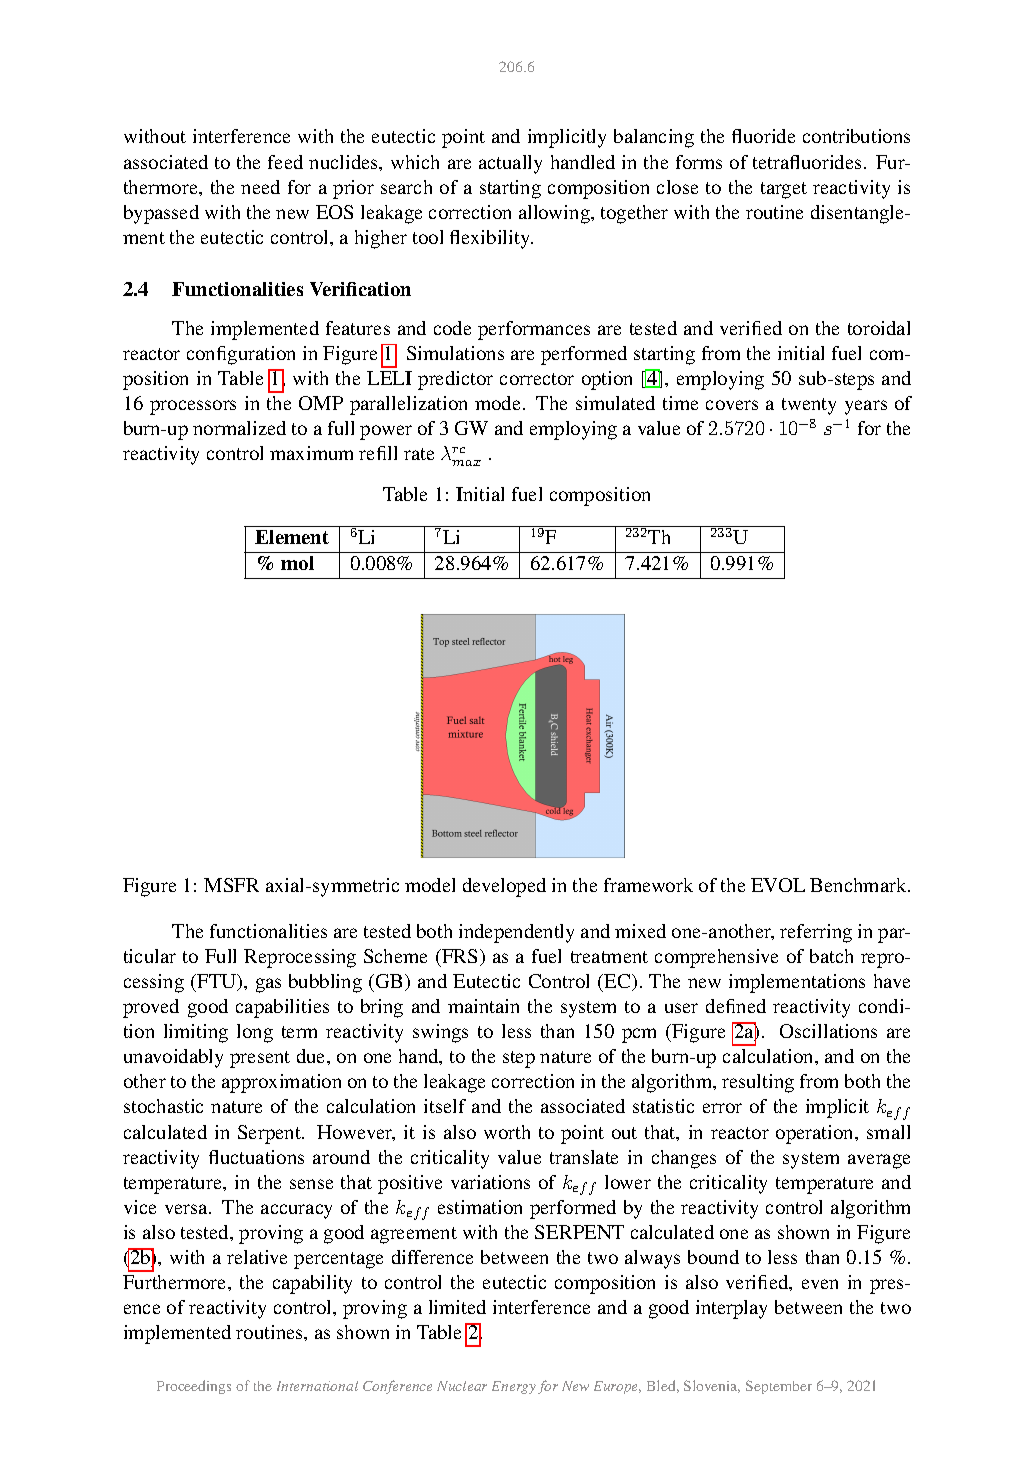 This document has height=1463, width=1035. What do you see at coordinates (255, 1033) in the document?
I see `long` at bounding box center [255, 1033].
